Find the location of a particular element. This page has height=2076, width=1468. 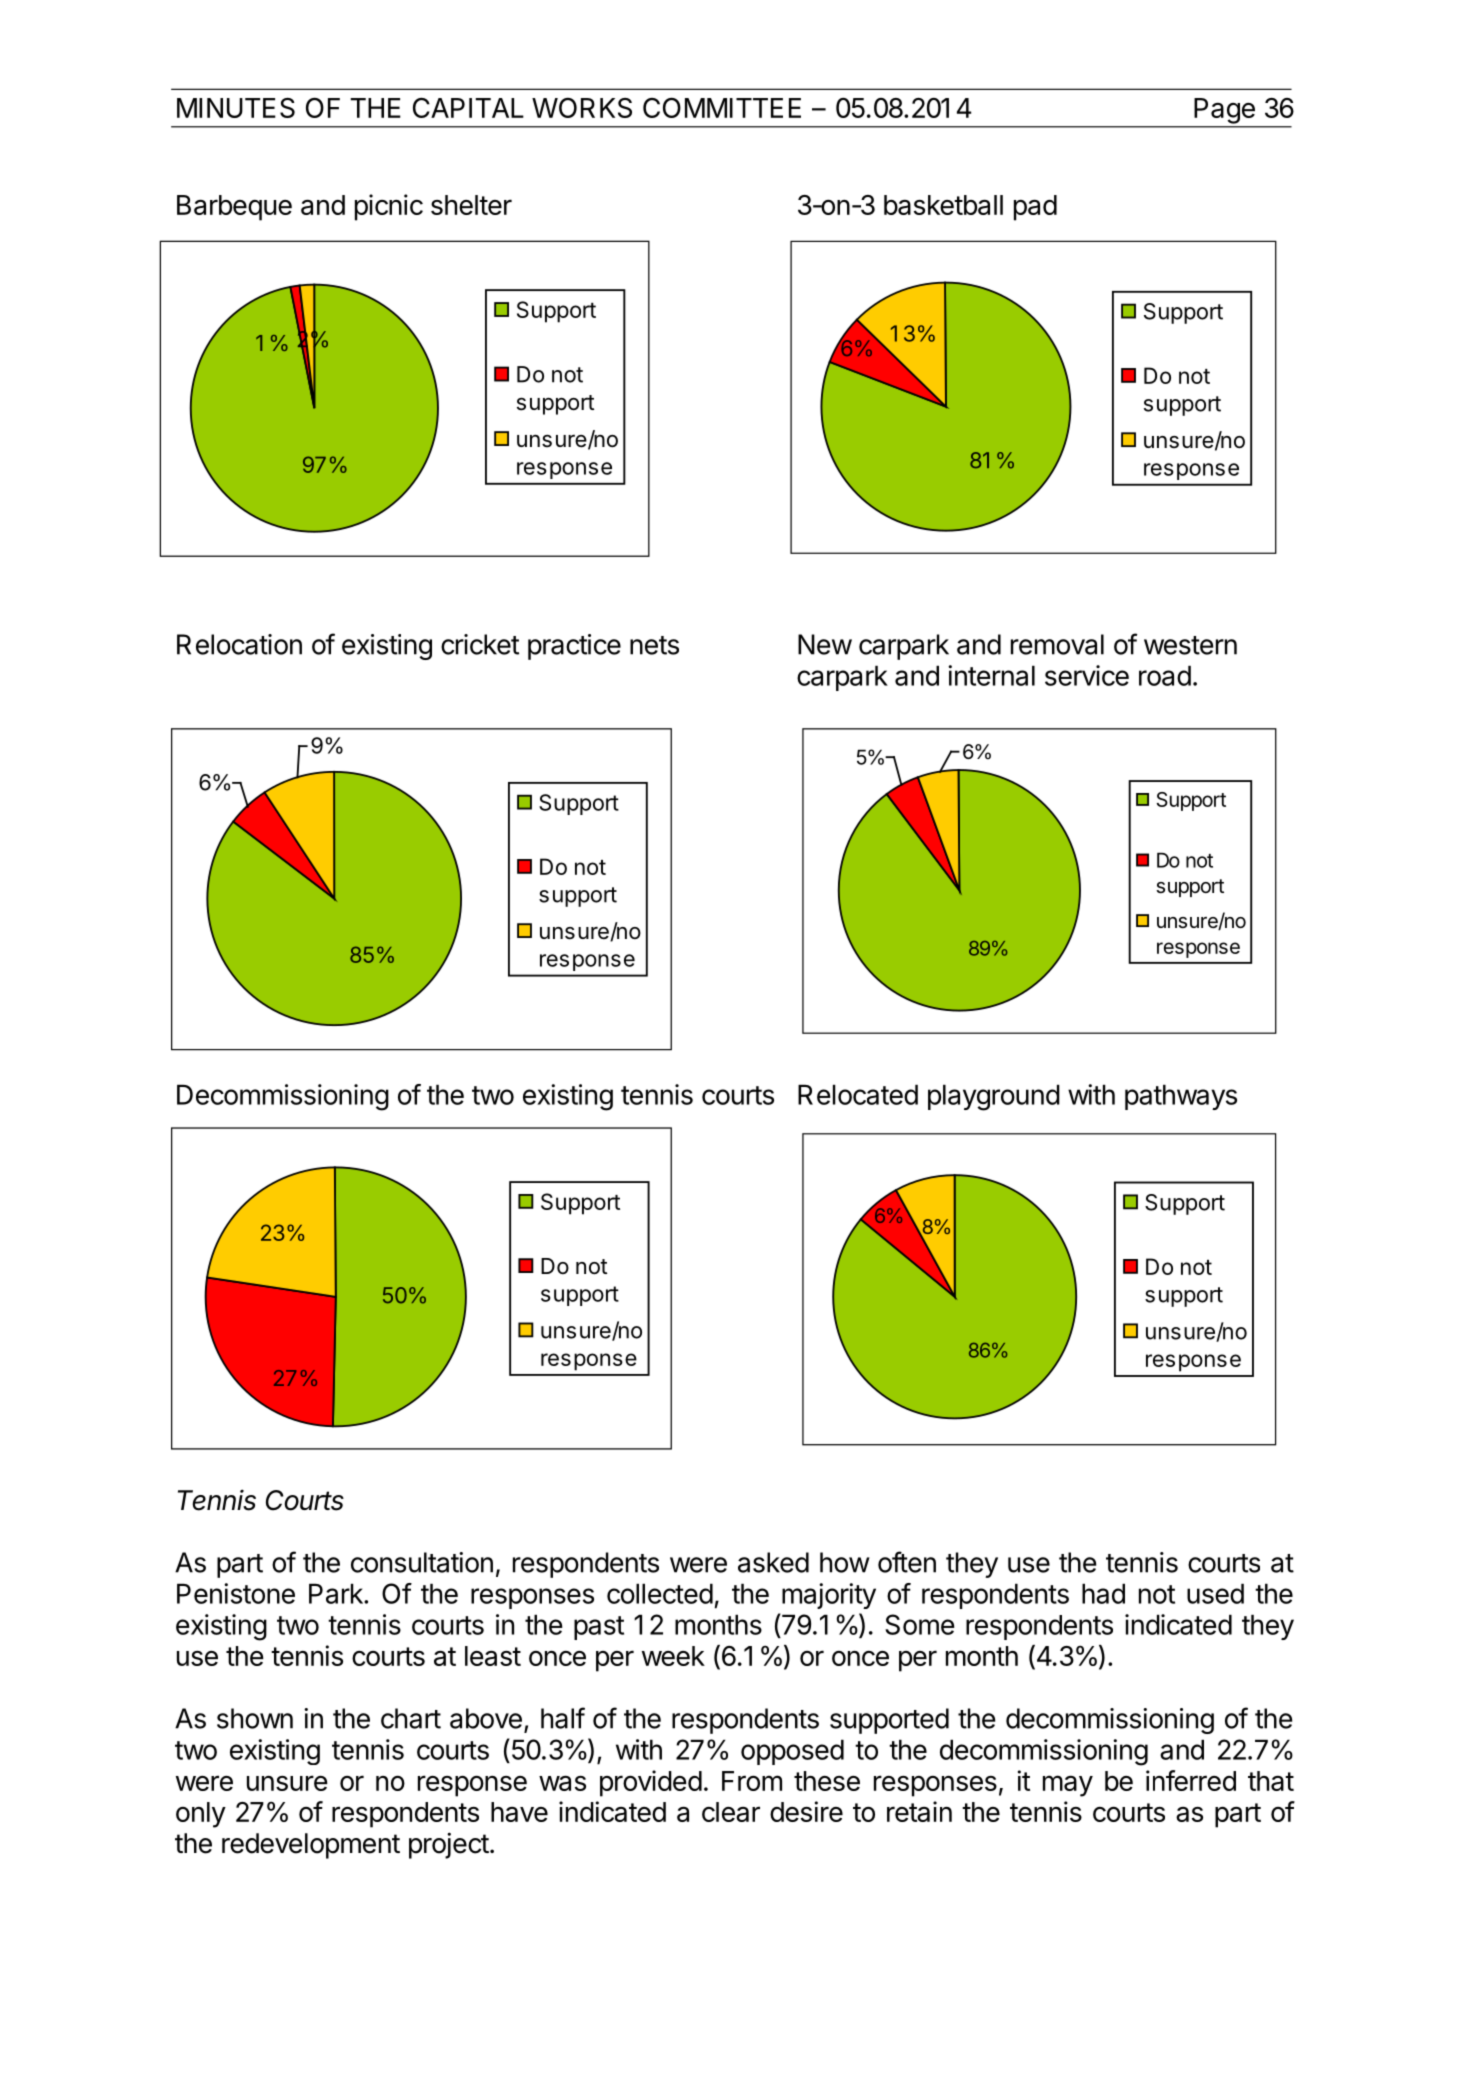

Relocation is located at coordinates (239, 644).
